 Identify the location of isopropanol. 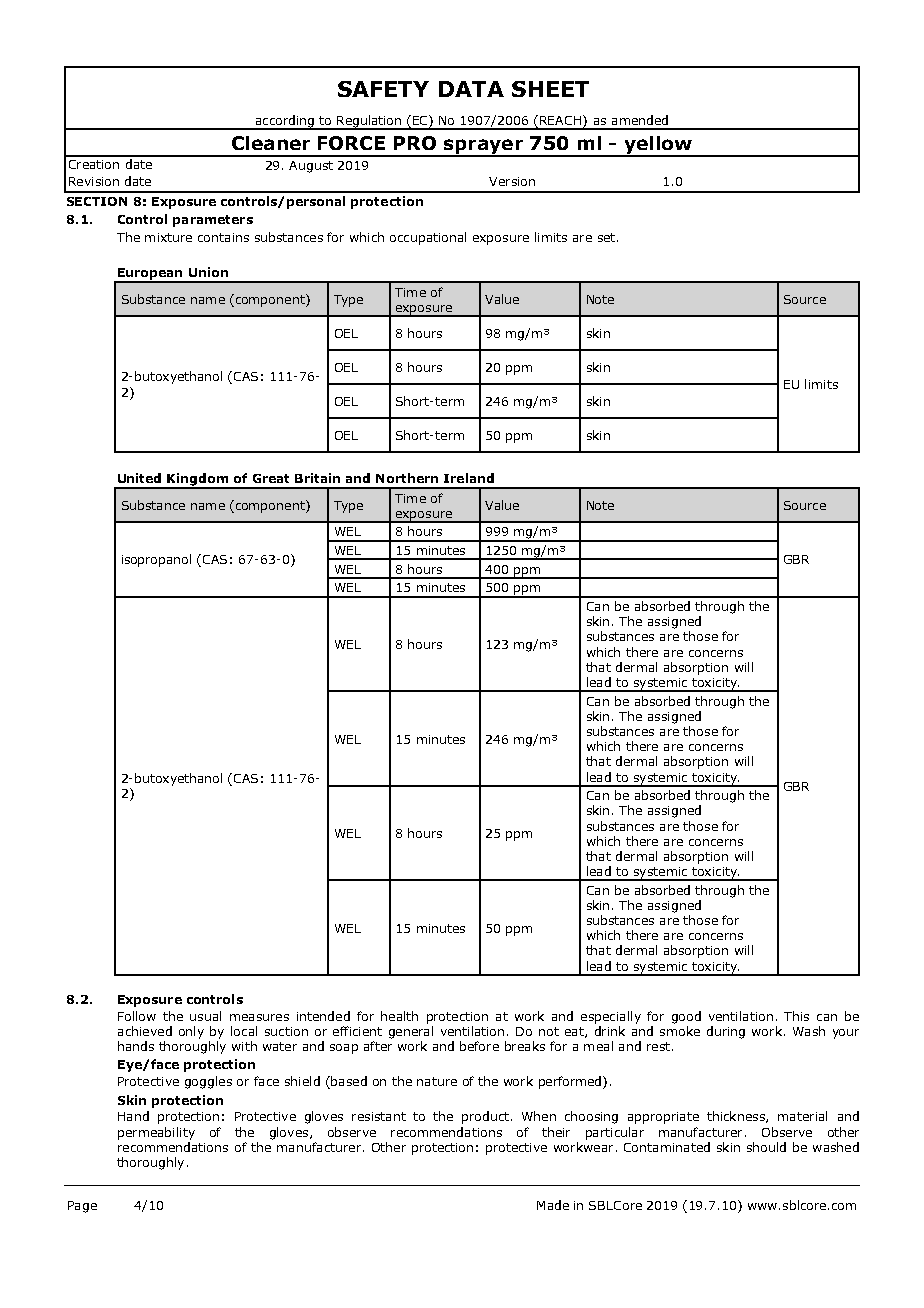
(156, 560).
